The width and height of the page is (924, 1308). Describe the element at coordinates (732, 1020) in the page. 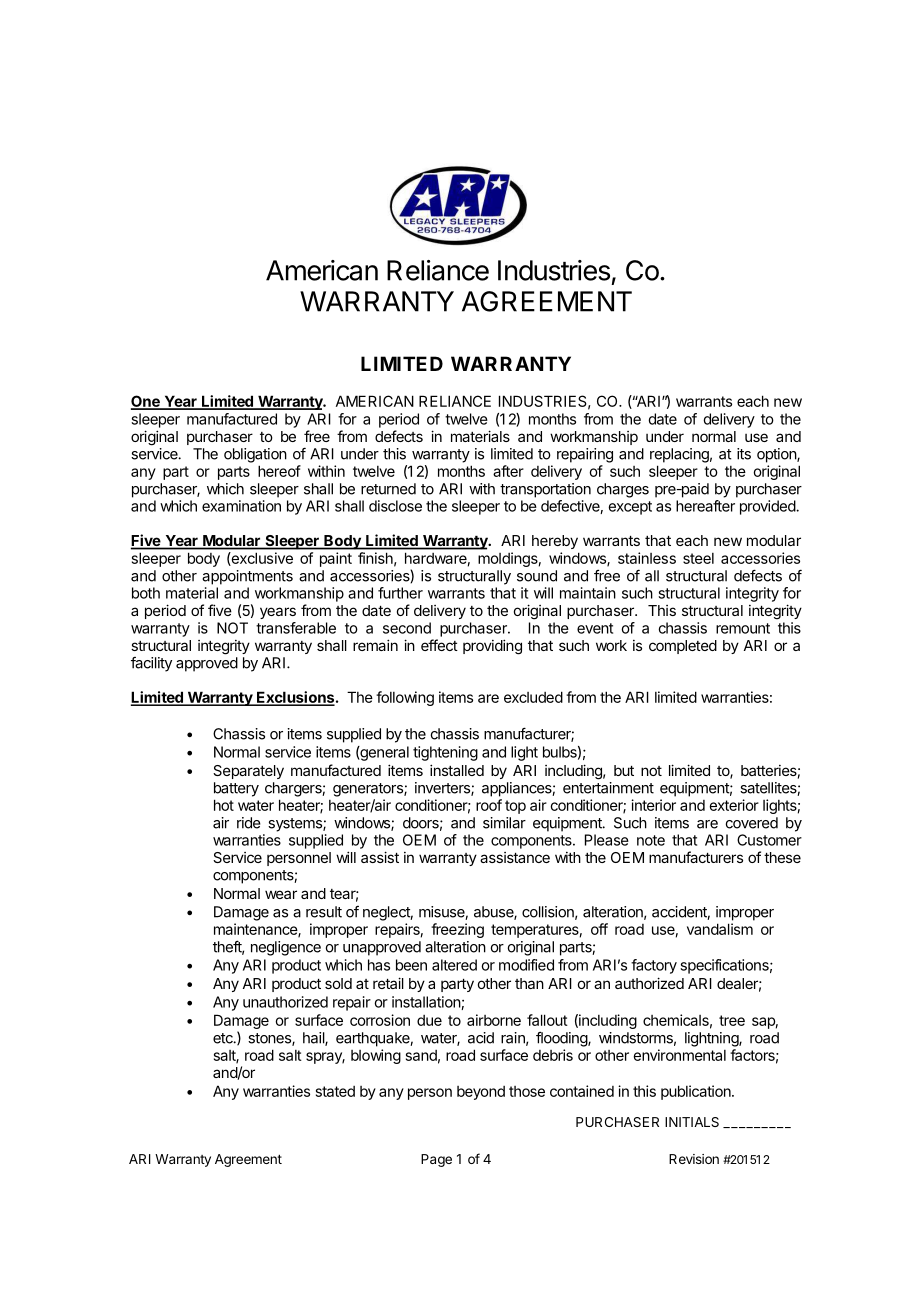

I see `tree` at that location.
